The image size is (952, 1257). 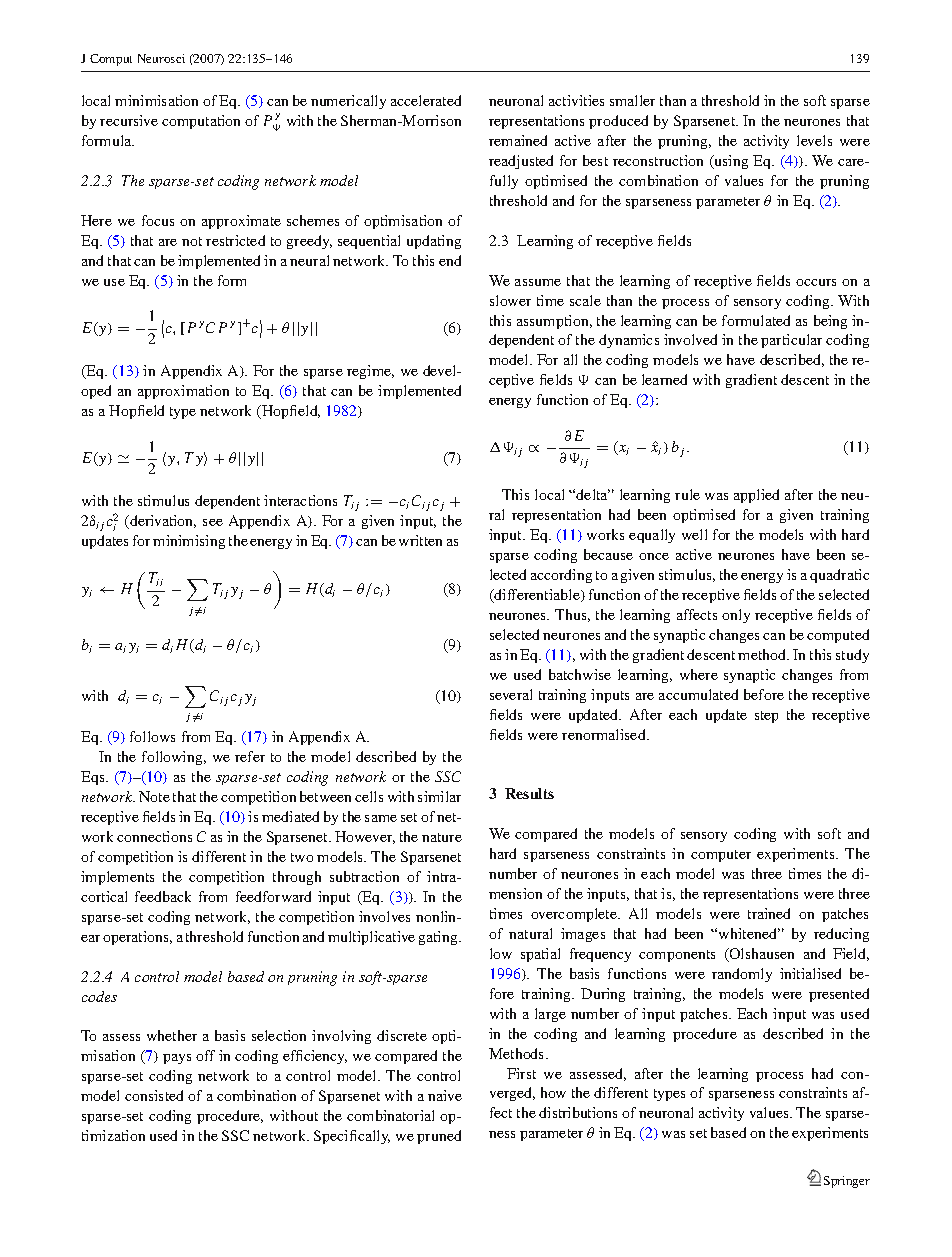 I want to click on minimising, so click(x=189, y=542).
